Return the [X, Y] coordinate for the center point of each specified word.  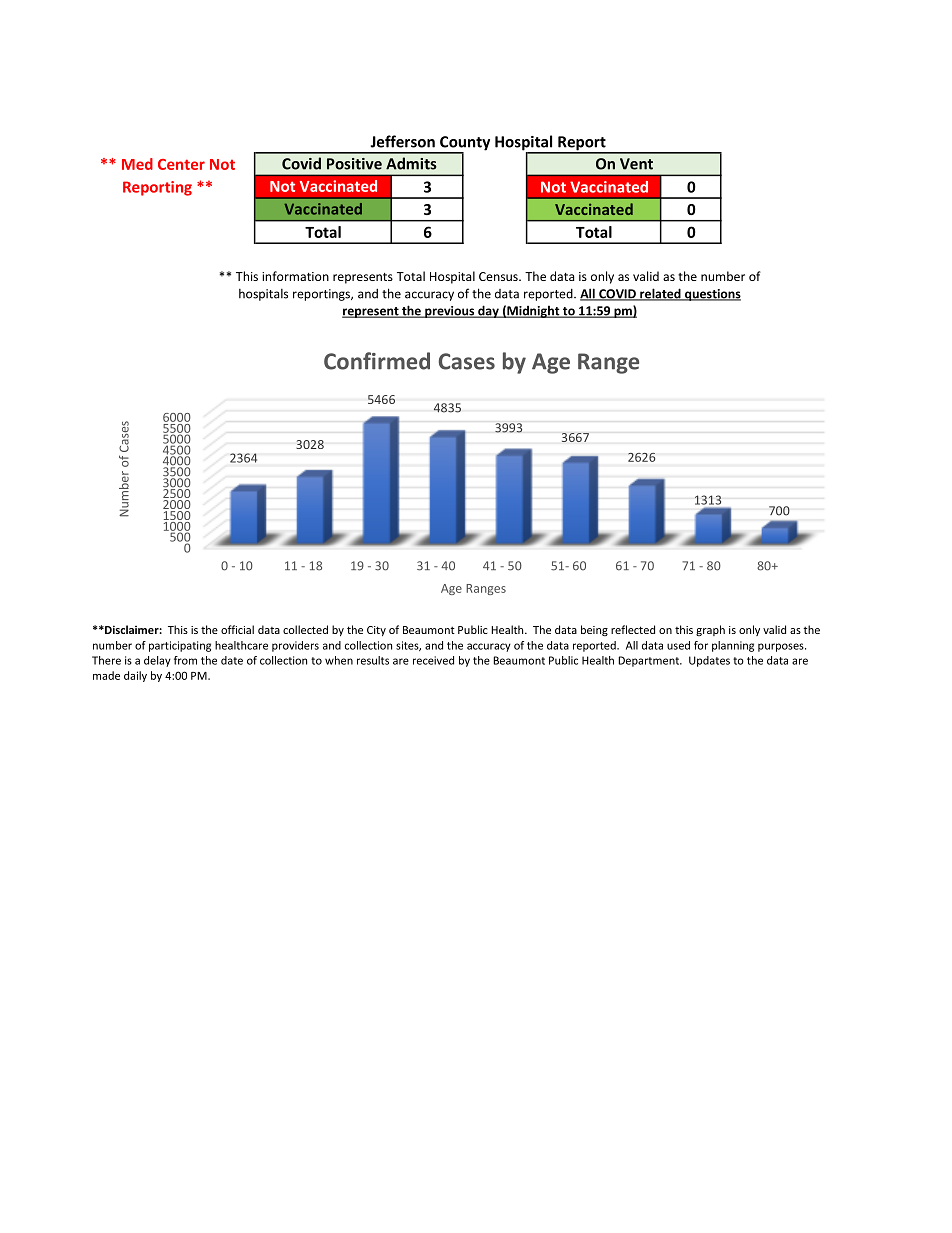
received [433, 660]
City [376, 631]
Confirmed [377, 361]
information [295, 276]
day [488, 311]
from [185, 660]
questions [712, 295]
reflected [633, 629]
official [237, 629]
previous [450, 312]
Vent [636, 164]
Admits [411, 163]
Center [181, 164]
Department [649, 661]
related [660, 294]
